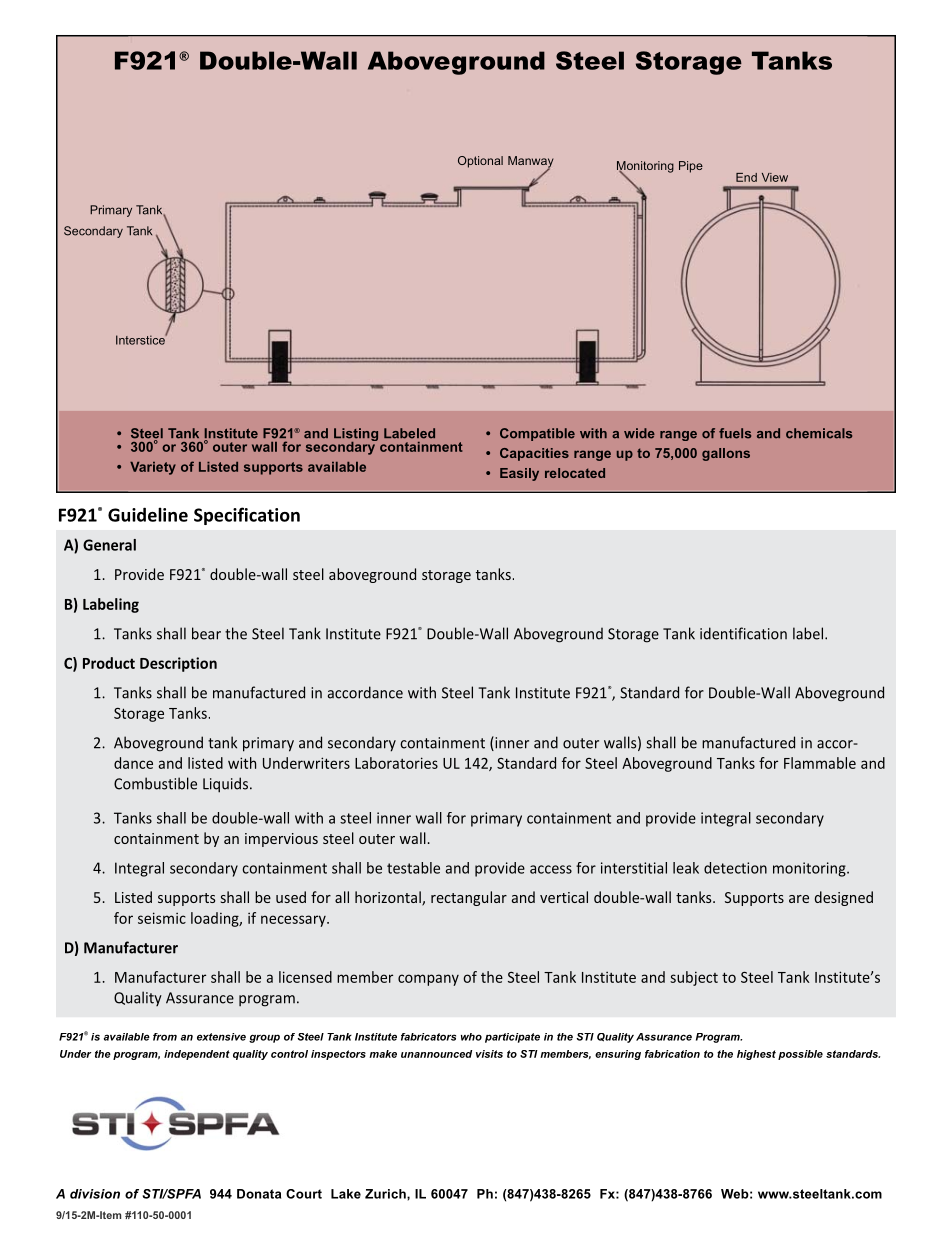 The height and width of the image is (1233, 952). What do you see at coordinates (735, 433) in the image?
I see `fuels` at bounding box center [735, 433].
